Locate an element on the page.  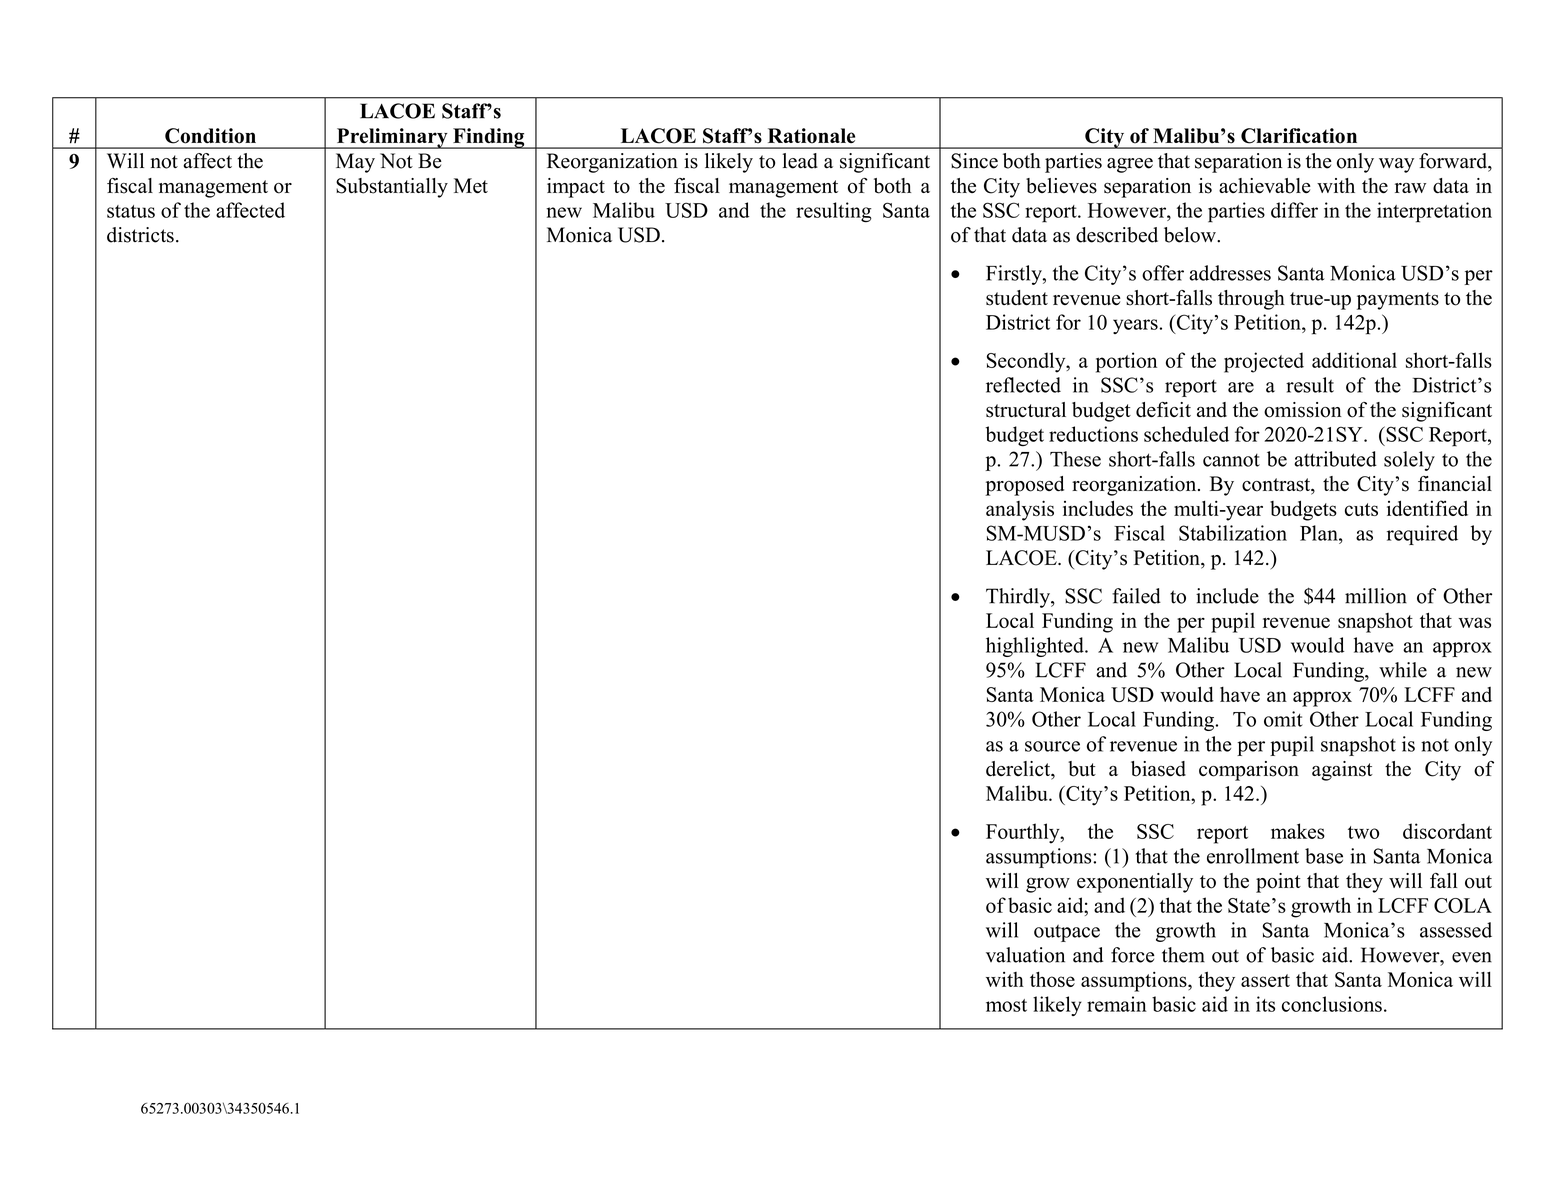
lead is located at coordinates (800, 161).
